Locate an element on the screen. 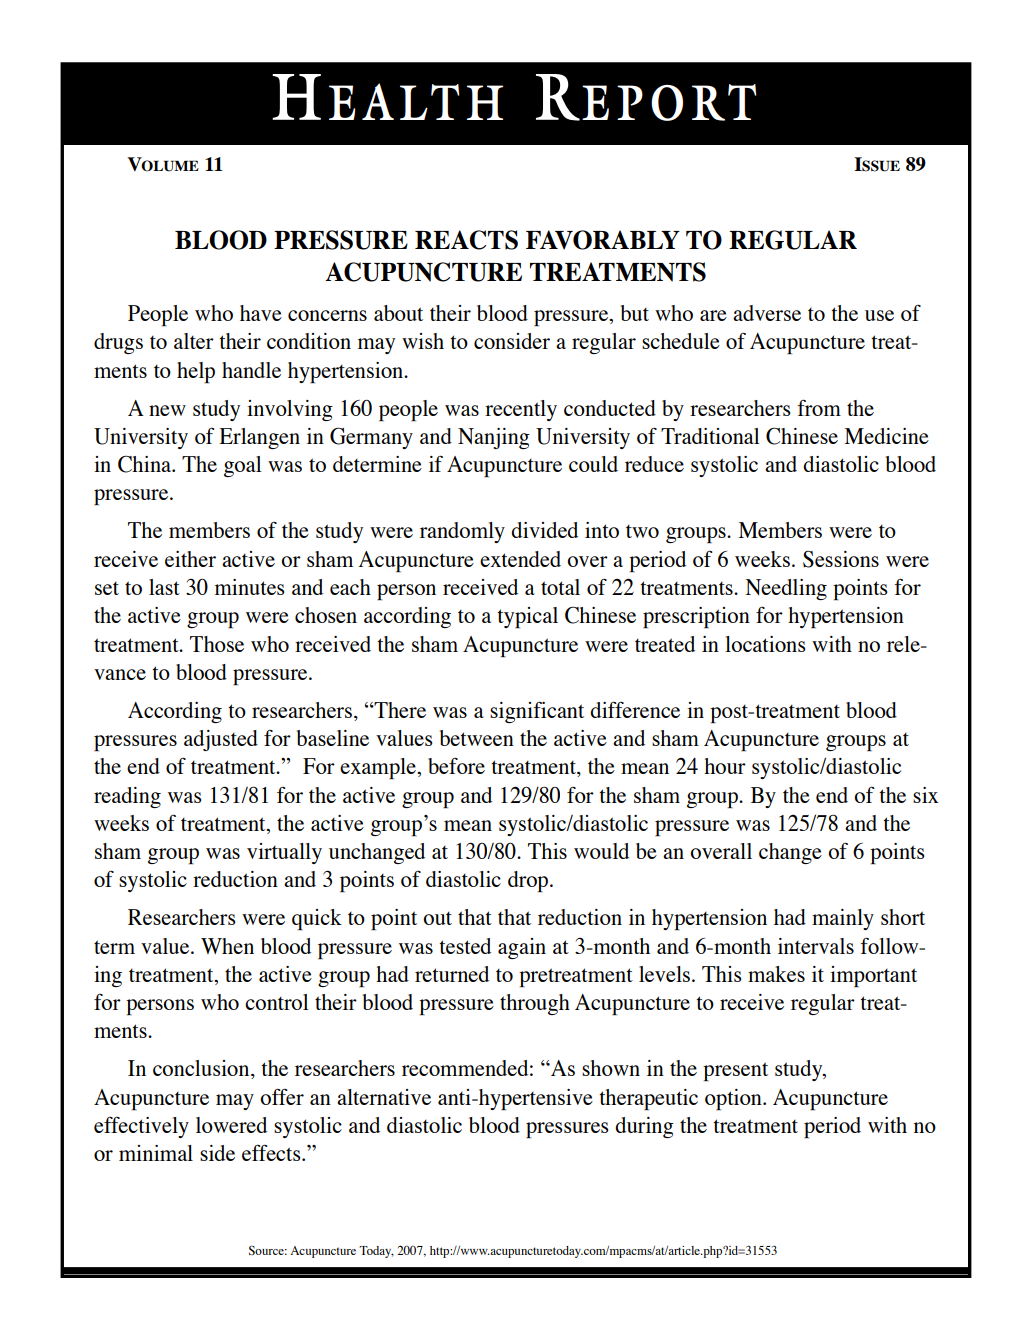  Sessions is located at coordinates (841, 559).
